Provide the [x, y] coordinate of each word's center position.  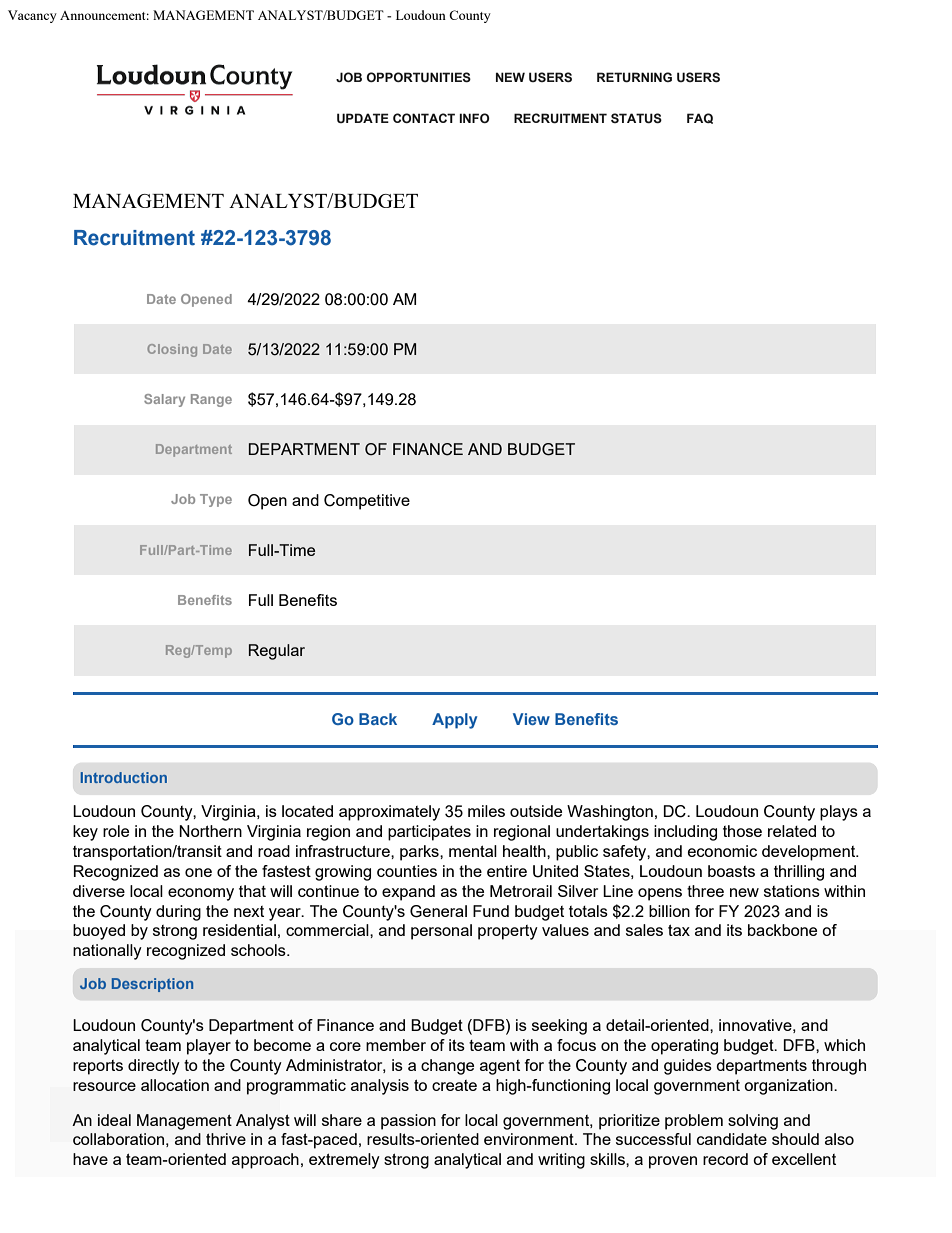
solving [753, 1122]
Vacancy [32, 16]
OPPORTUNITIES [419, 77]
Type [216, 500]
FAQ [700, 118]
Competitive [367, 502]
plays [839, 813]
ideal [114, 1120]
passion [408, 1122]
